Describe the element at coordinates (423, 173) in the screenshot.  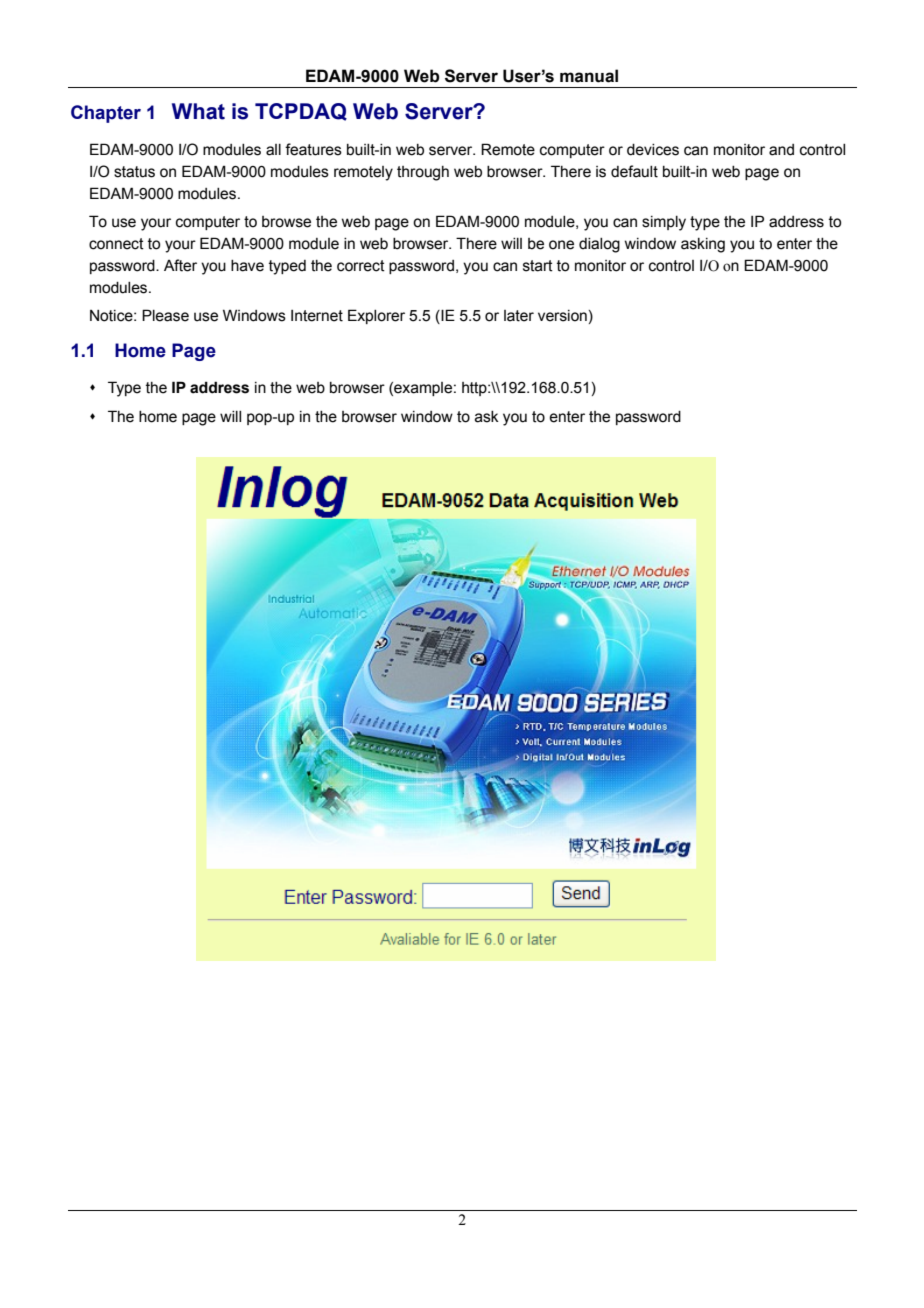
I see `through` at that location.
